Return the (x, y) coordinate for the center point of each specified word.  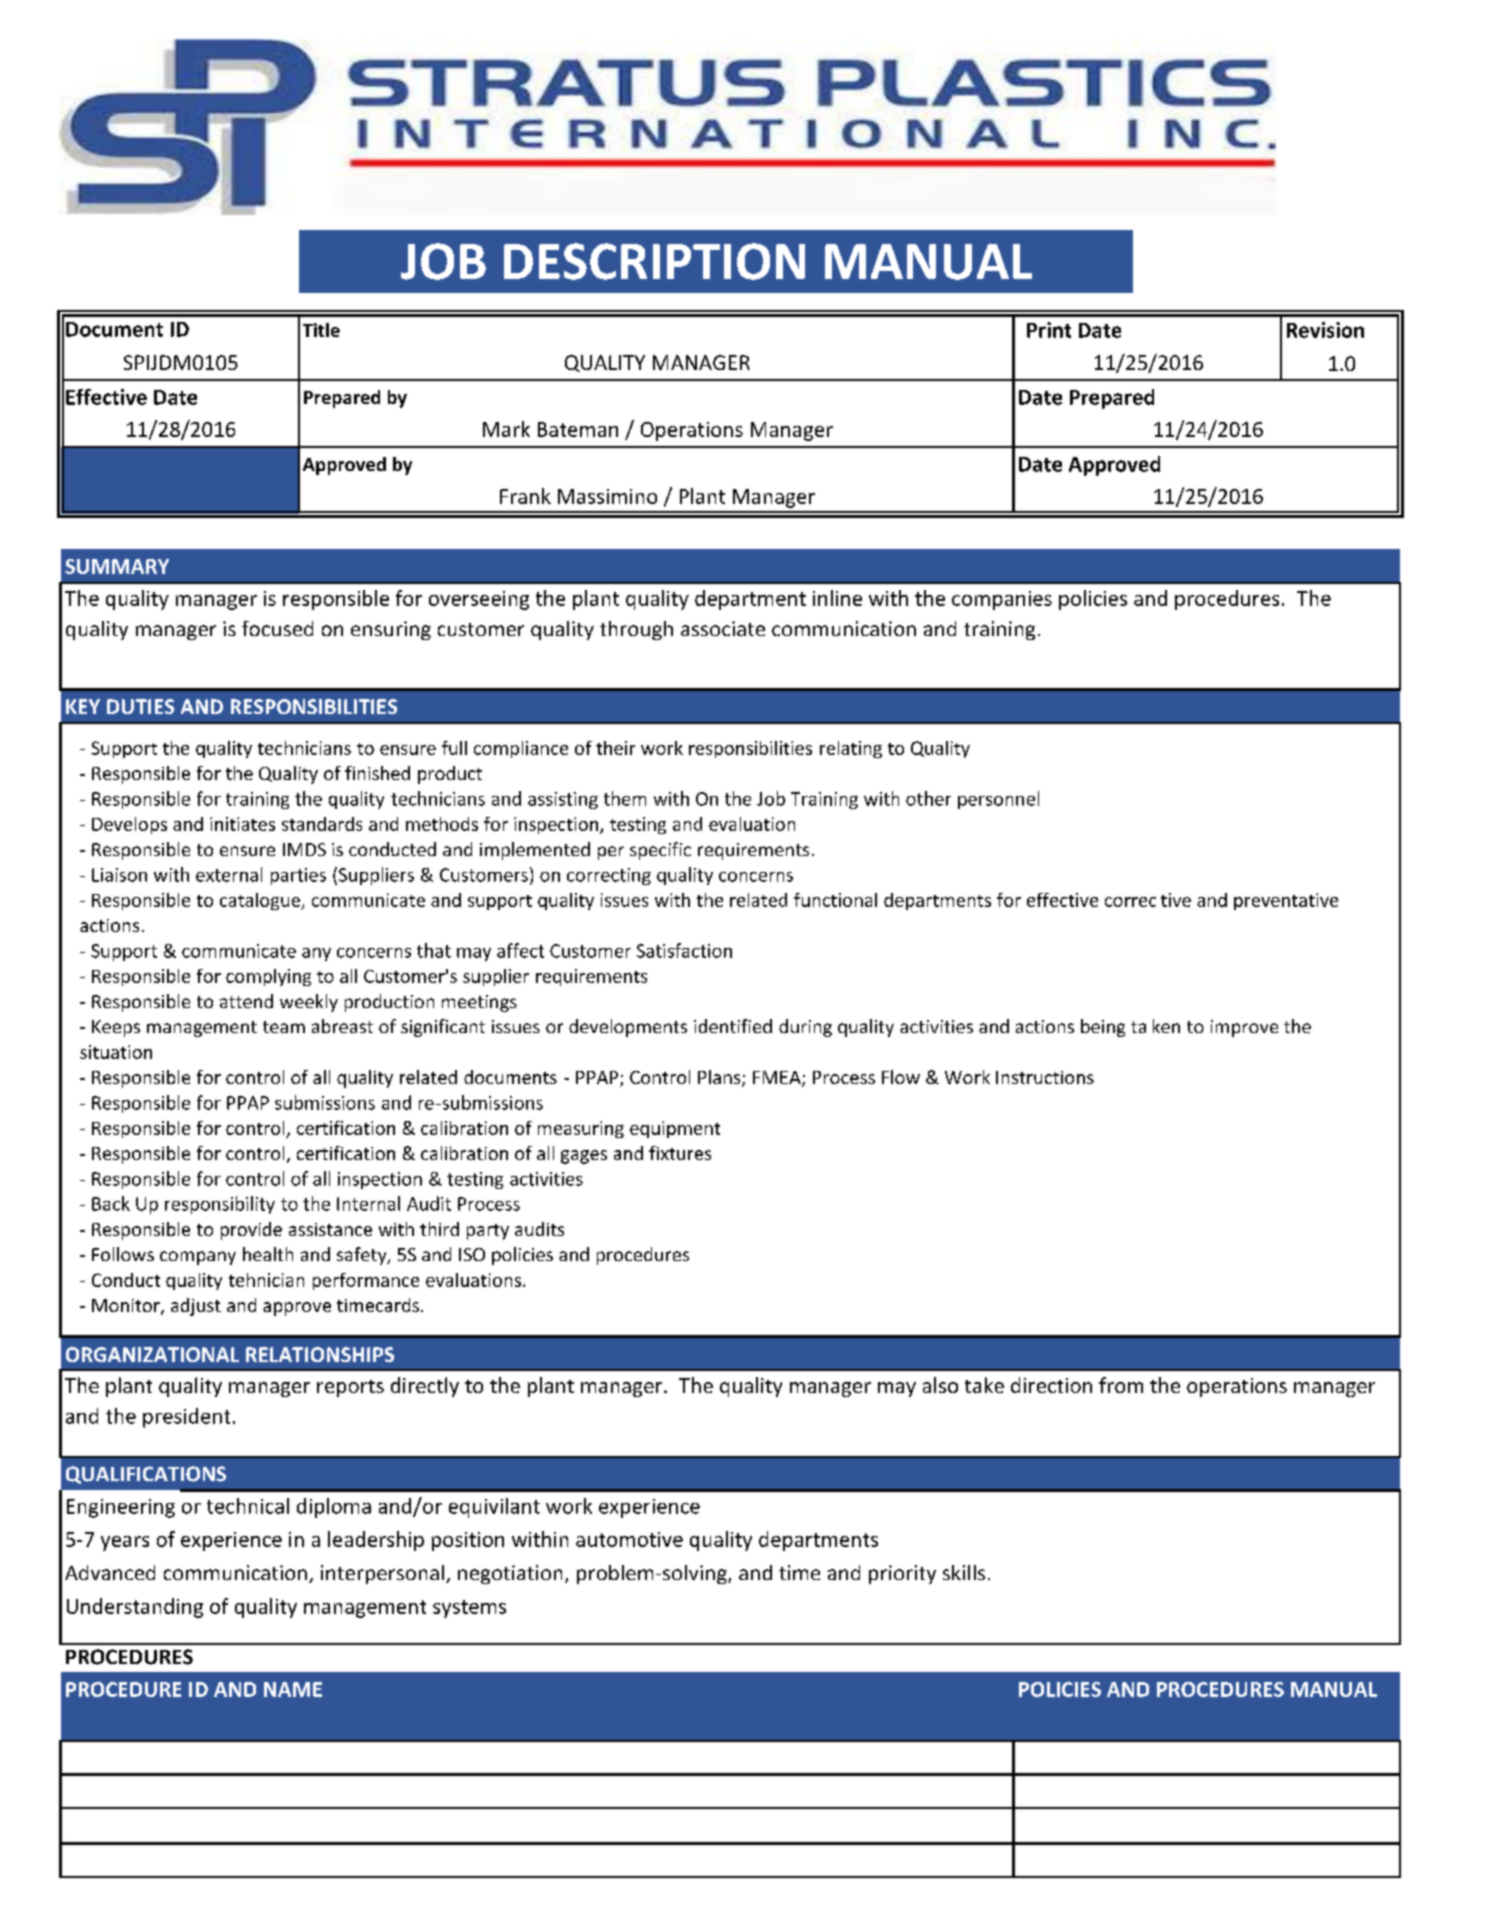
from (1121, 1385)
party (488, 1232)
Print (1049, 330)
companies (1002, 600)
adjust (196, 1307)
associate (723, 628)
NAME (293, 1689)
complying (268, 977)
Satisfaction (684, 950)
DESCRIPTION (654, 261)
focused (277, 628)
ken (1166, 1026)
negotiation (510, 1574)
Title (321, 330)
